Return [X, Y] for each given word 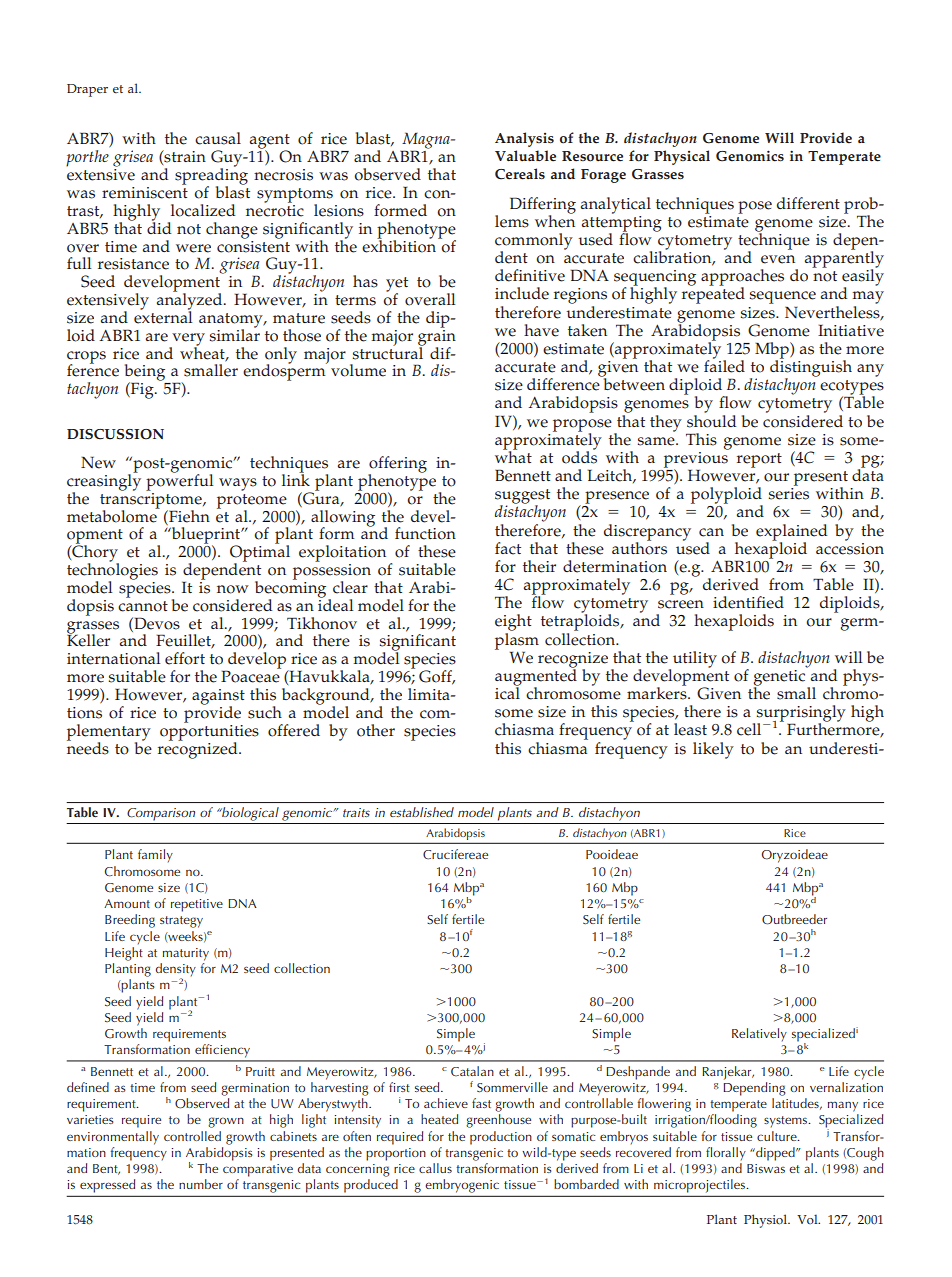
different [808, 203]
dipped [775, 1154]
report [759, 460]
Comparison [161, 814]
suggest [522, 497]
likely [713, 750]
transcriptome [152, 500]
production [501, 1138]
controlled [192, 1136]
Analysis [524, 139]
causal [218, 138]
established [422, 812]
